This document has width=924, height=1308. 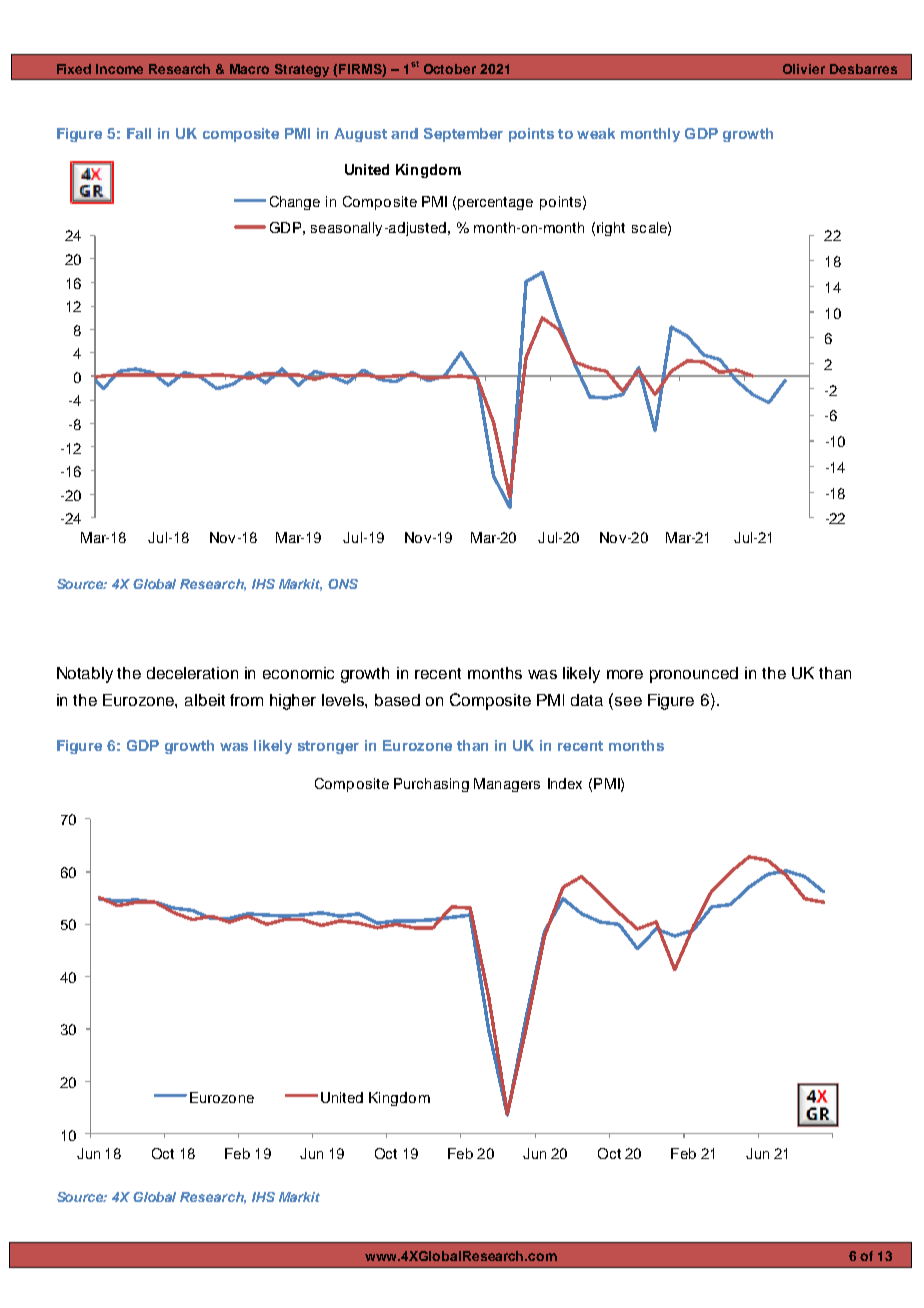 I want to click on Olivier, so click(x=804, y=69).
